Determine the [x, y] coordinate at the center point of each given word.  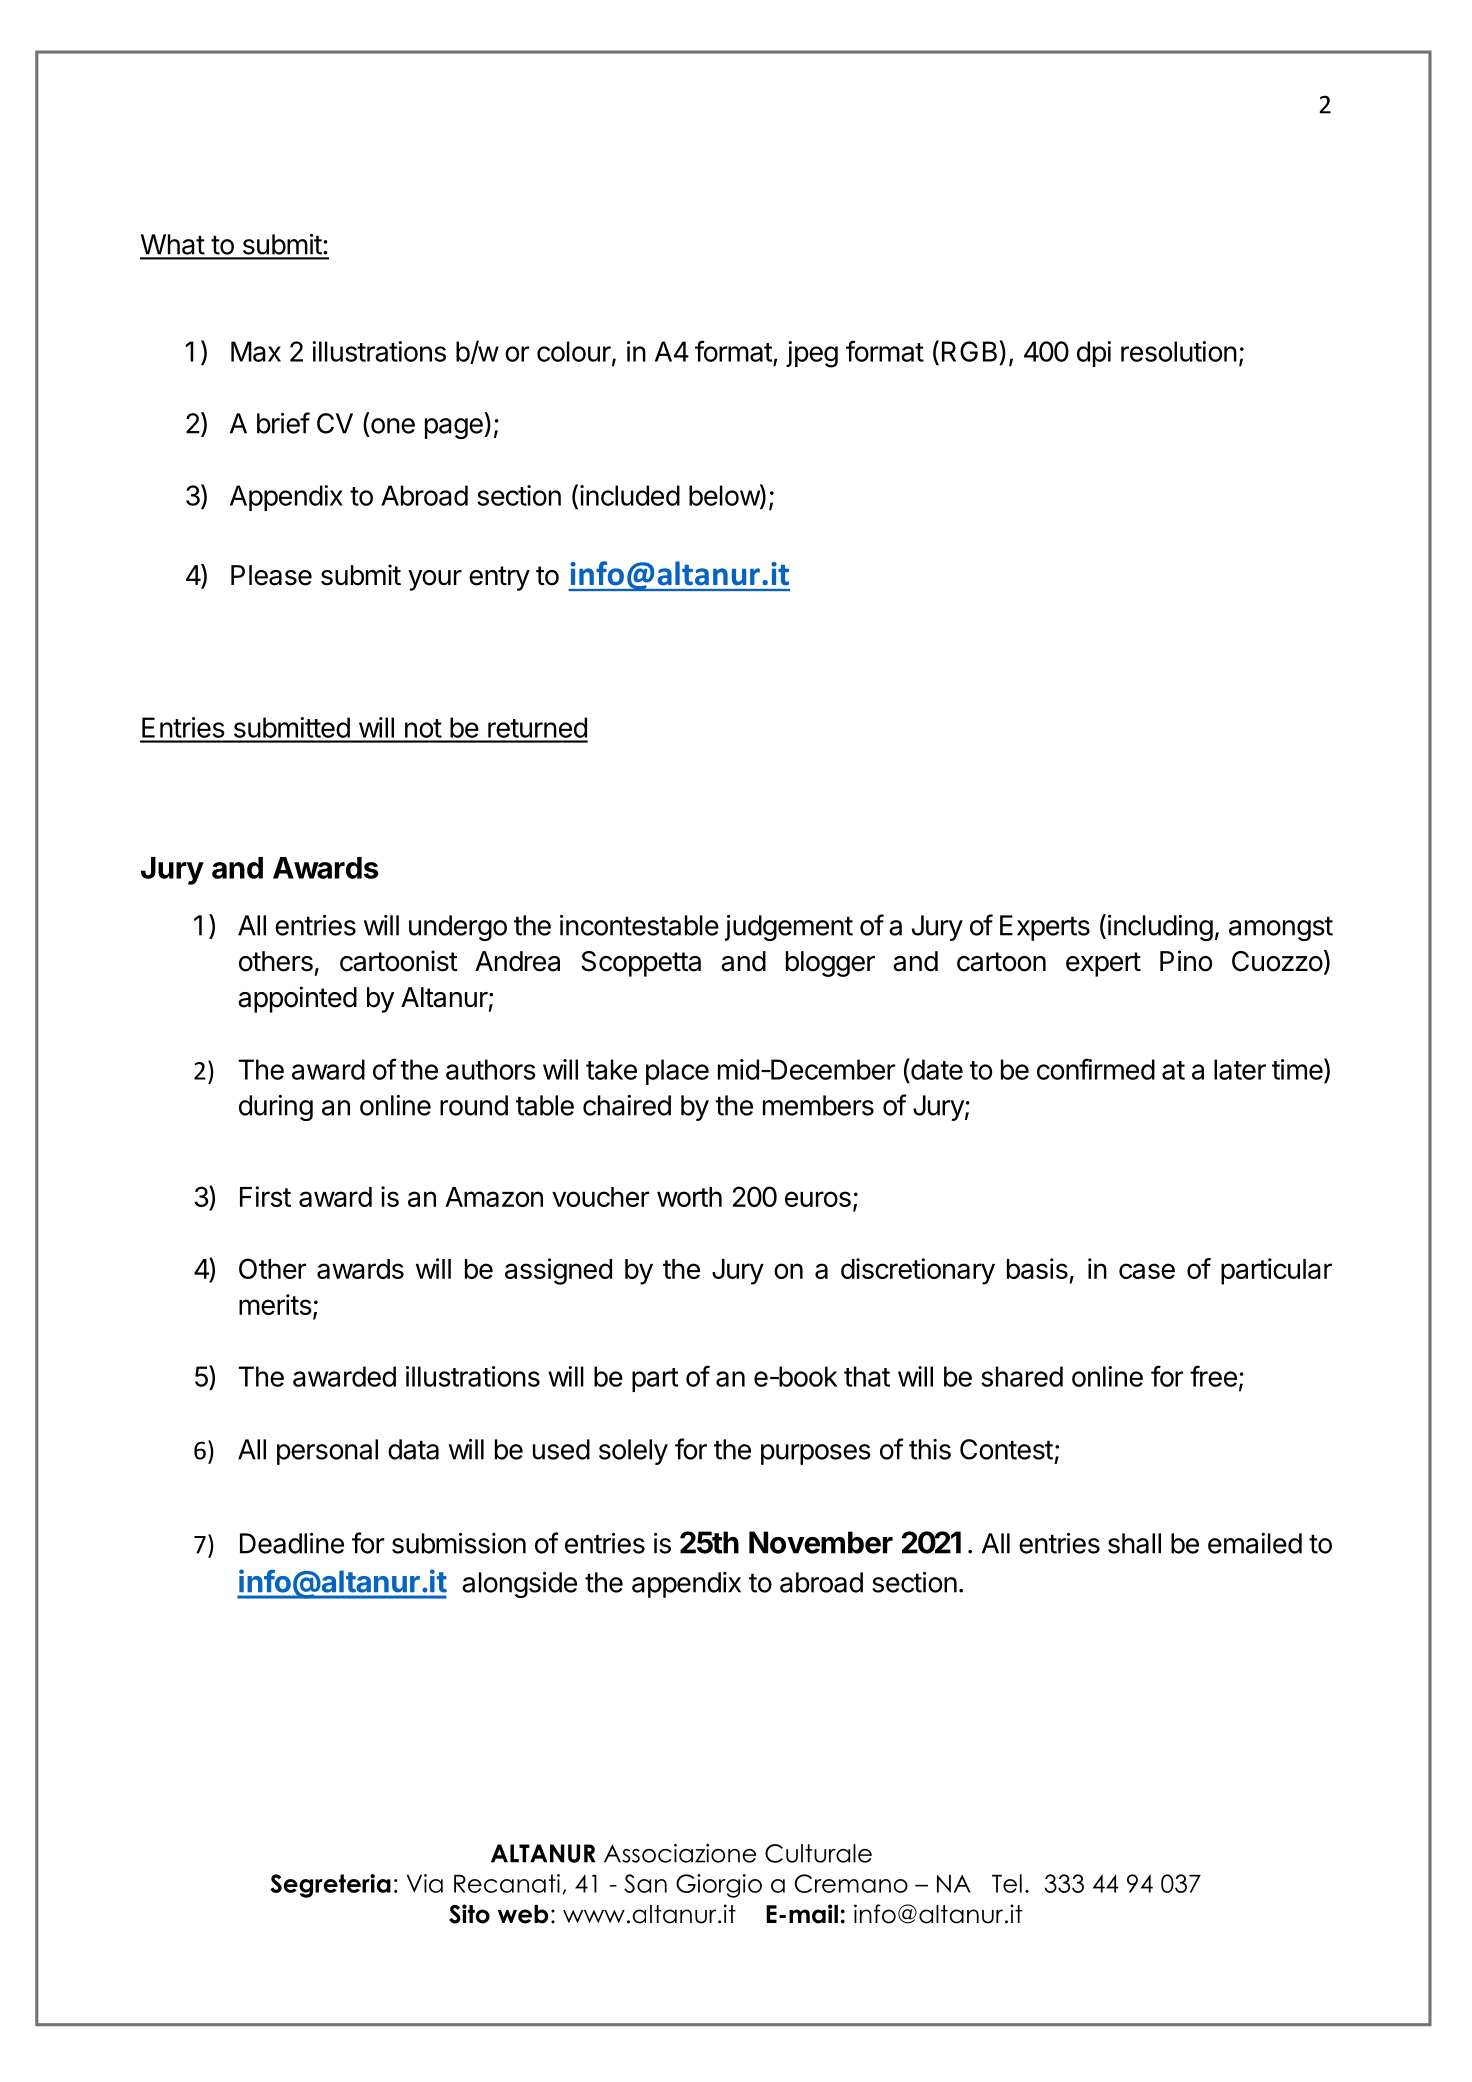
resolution [1179, 351]
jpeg [812, 354]
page [455, 428]
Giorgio [719, 1886]
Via [425, 1883]
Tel [1007, 1883]
